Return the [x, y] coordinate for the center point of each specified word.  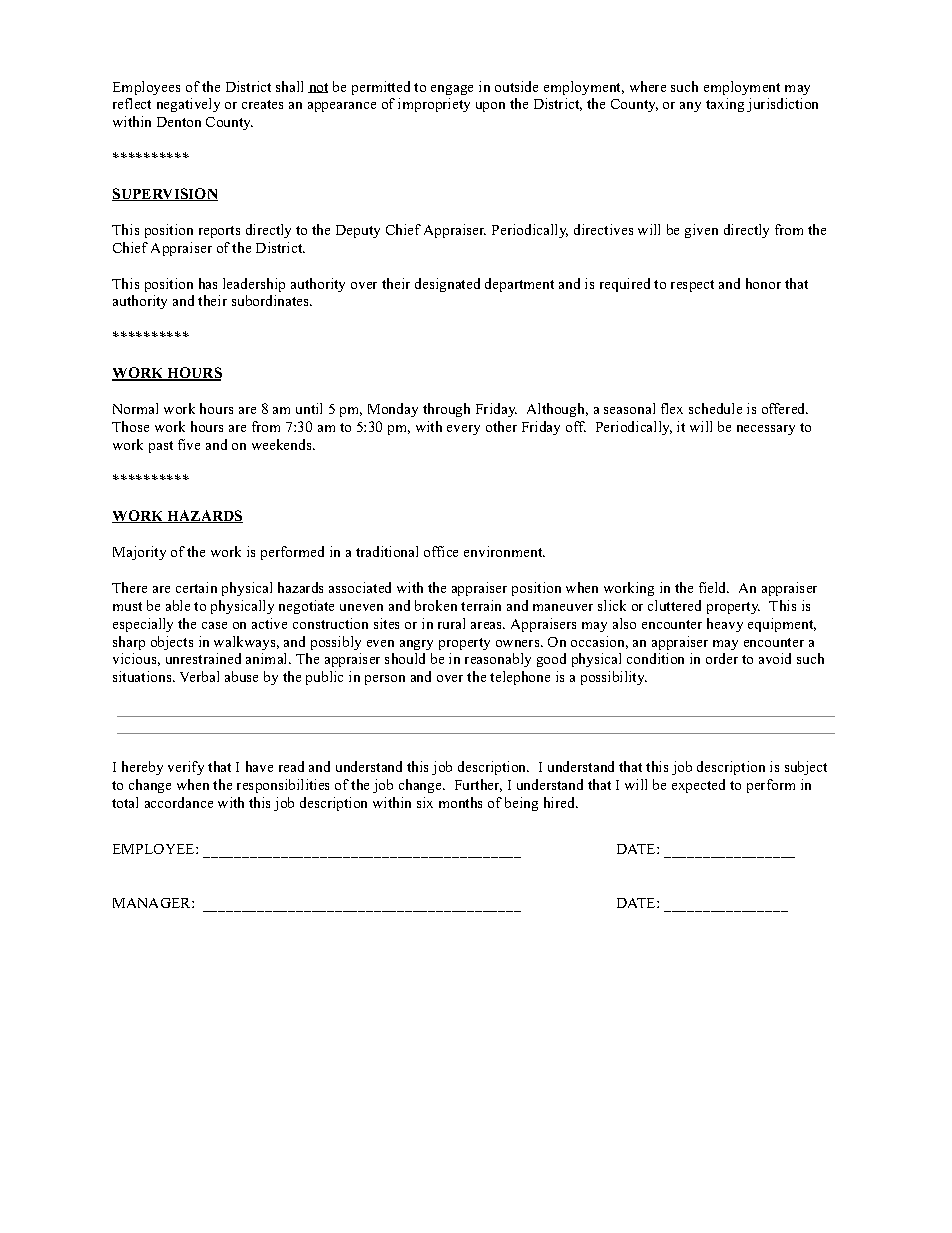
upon [490, 107]
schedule [715, 408]
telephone [520, 678]
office [441, 551]
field [714, 587]
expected [698, 786]
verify [186, 768]
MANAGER [153, 903]
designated [447, 285]
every [463, 430]
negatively [188, 105]
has [208, 283]
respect [692, 286]
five [189, 444]
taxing [725, 105]
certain [196, 587]
